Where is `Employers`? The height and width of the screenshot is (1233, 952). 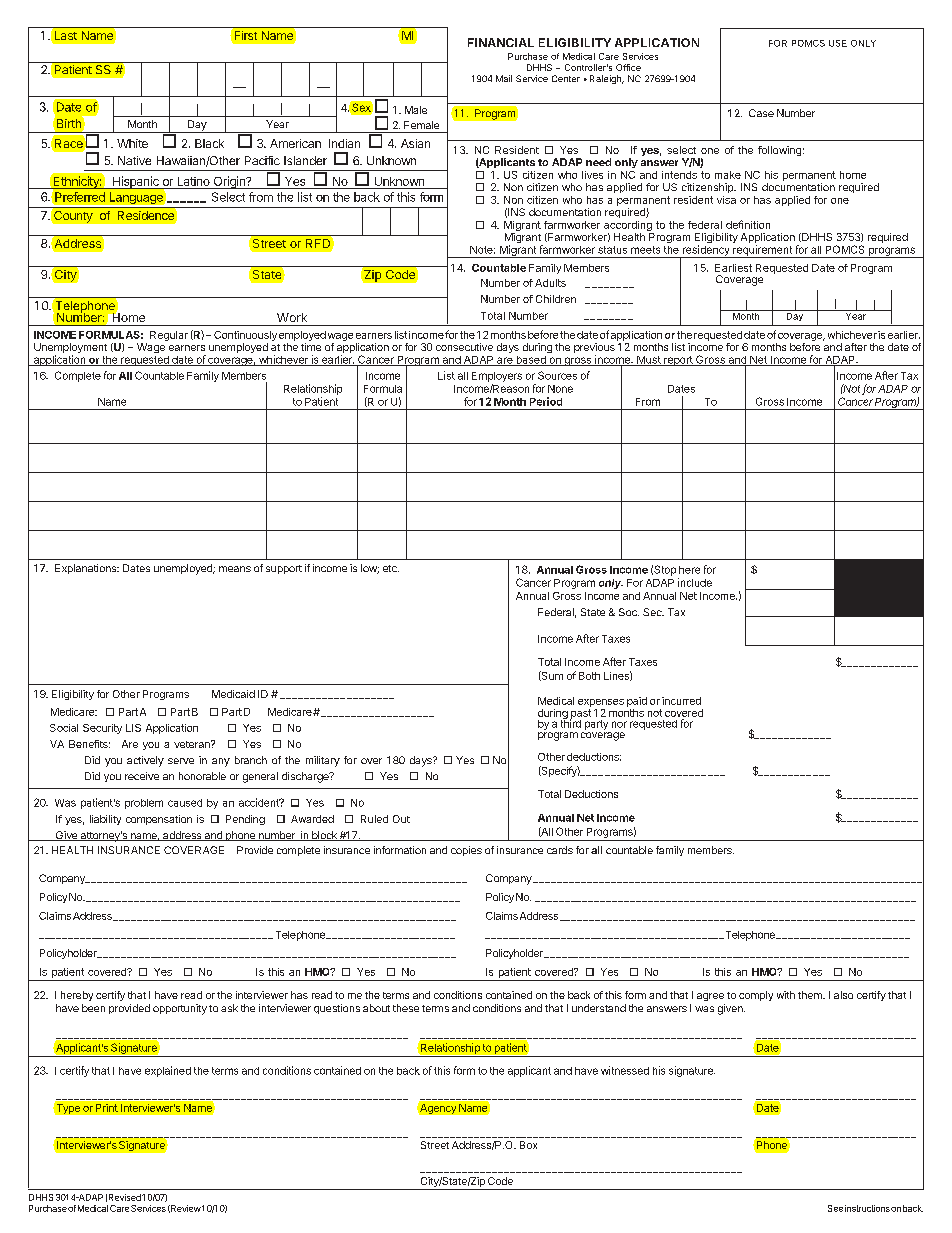
Employers is located at coordinates (497, 377).
